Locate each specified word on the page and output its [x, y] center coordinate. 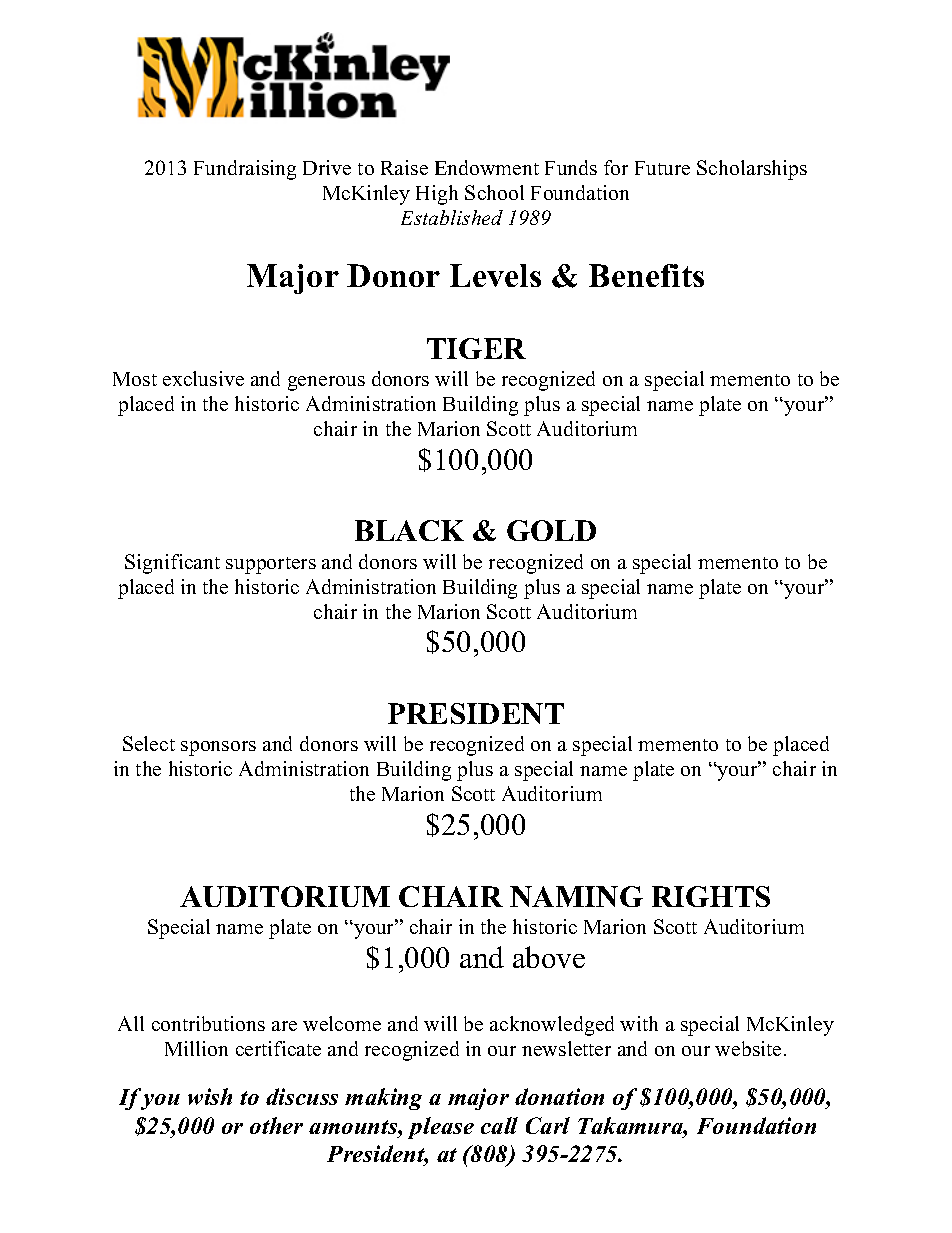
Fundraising [245, 170]
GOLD [551, 530]
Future [662, 168]
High [437, 195]
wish [210, 1096]
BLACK [409, 530]
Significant [172, 564]
